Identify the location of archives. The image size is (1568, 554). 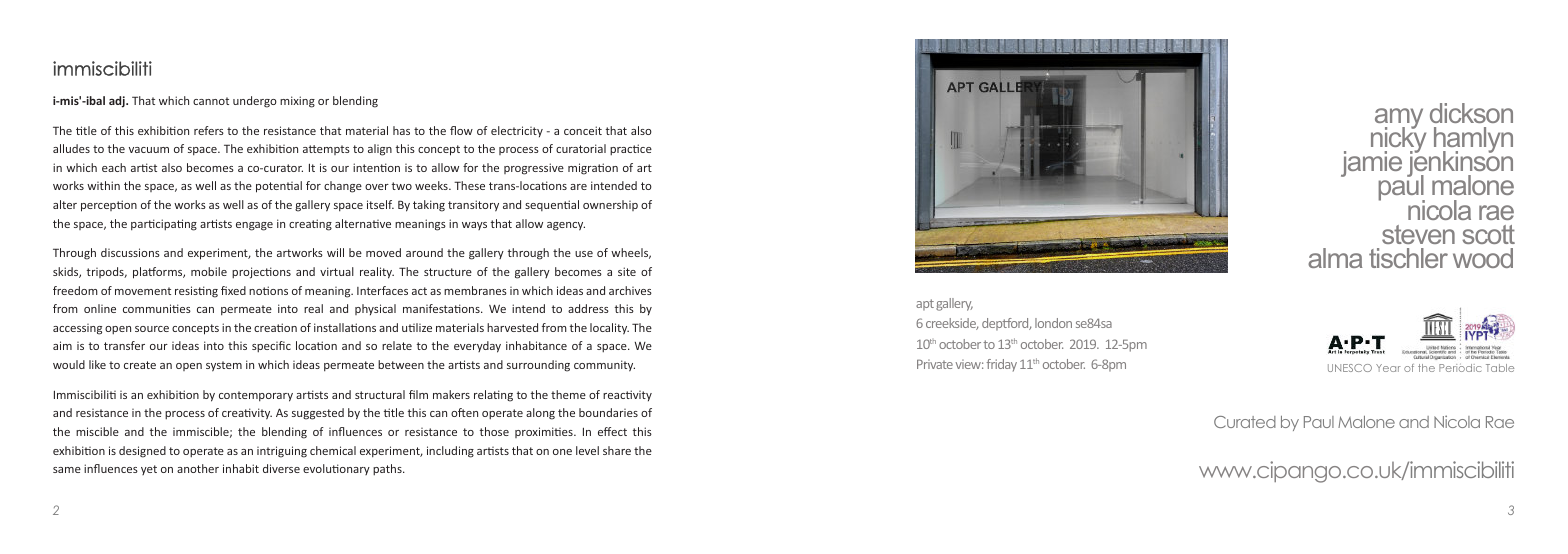
(630, 290).
